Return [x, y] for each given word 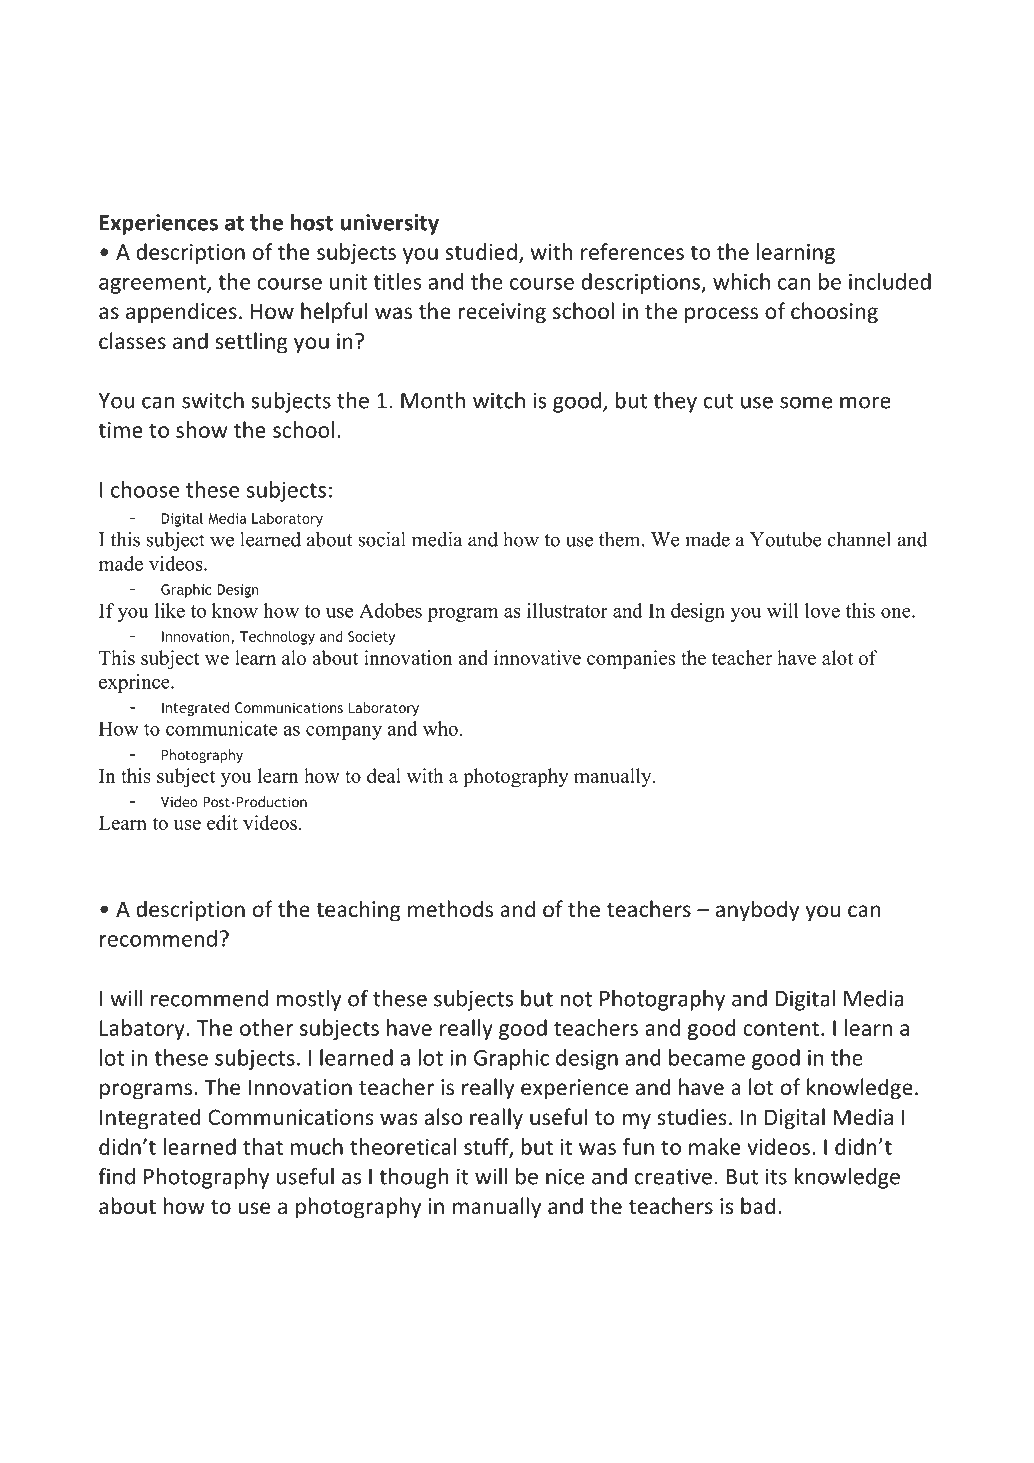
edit [222, 822]
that [263, 1146]
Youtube [785, 539]
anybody [757, 911]
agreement [153, 284]
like [170, 610]
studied [481, 251]
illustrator [567, 610]
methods [450, 909]
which [741, 281]
